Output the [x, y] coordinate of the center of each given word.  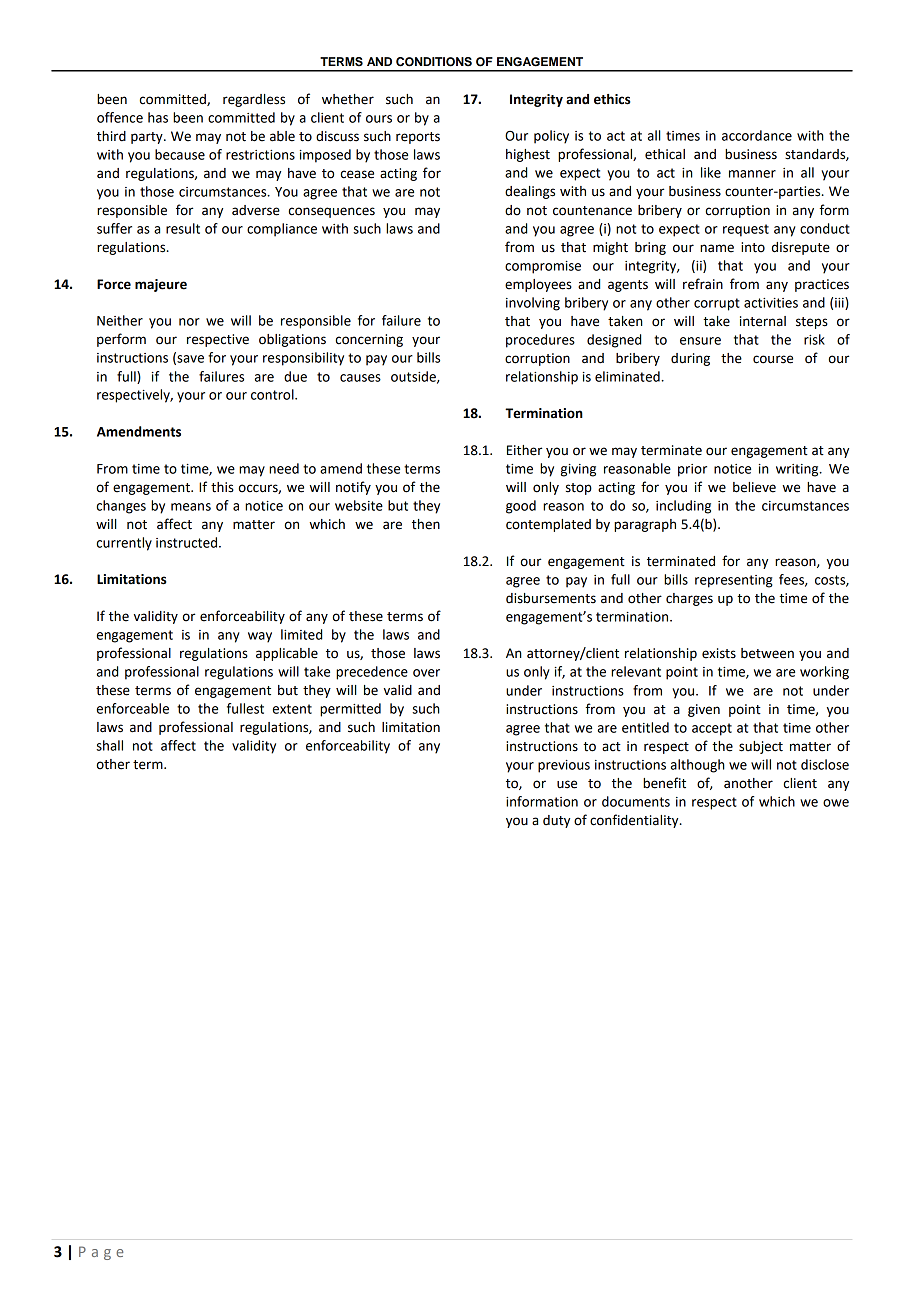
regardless [254, 100]
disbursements [551, 598]
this [222, 487]
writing [798, 470]
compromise [543, 267]
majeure [161, 285]
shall [109, 745]
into [753, 247]
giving [578, 470]
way [260, 637]
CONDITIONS [434, 62]
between [767, 653]
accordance [757, 135]
